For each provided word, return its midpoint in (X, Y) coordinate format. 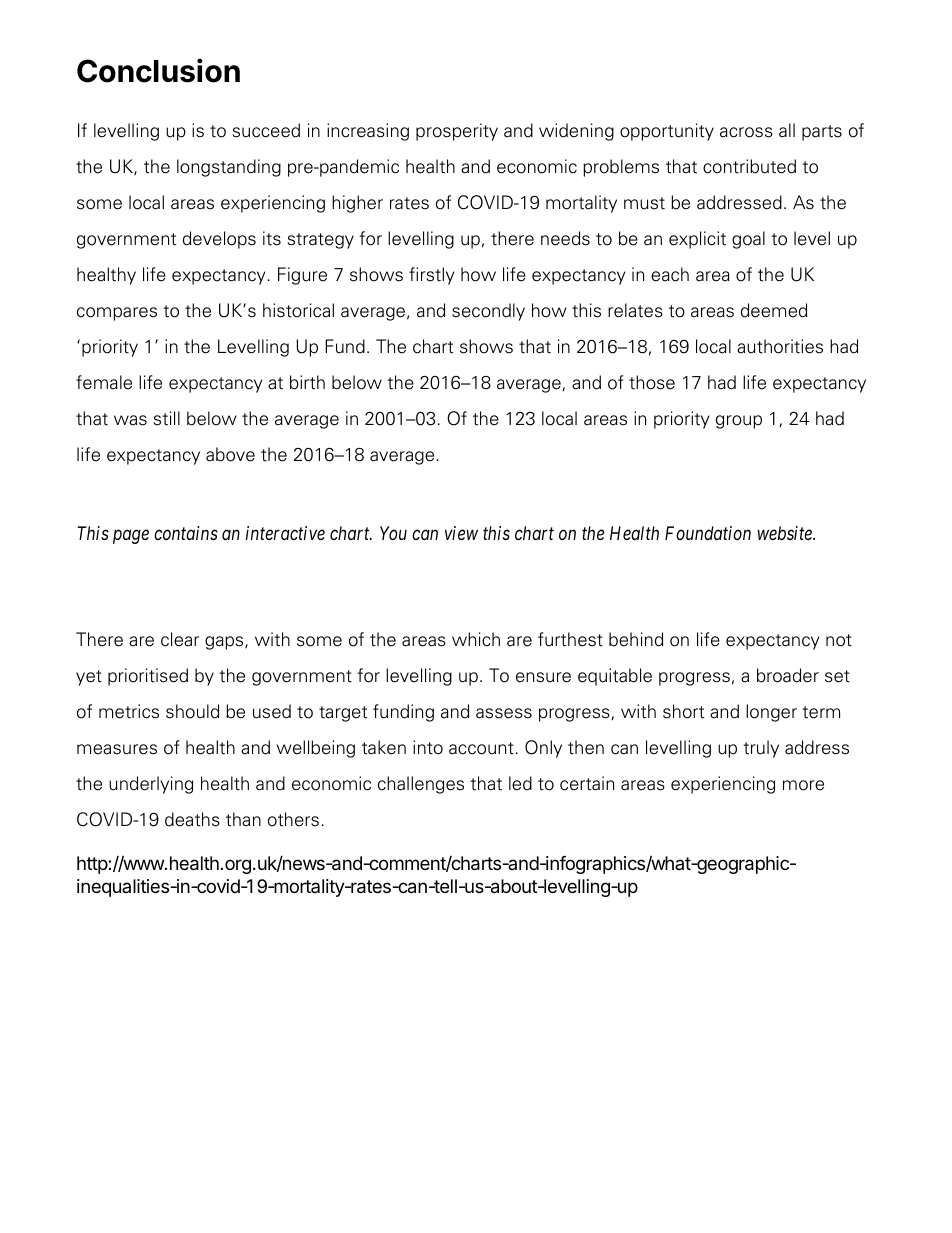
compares (117, 314)
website (786, 533)
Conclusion (158, 70)
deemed (774, 310)
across (746, 132)
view (461, 533)
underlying (151, 785)
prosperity (457, 132)
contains (186, 533)
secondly (488, 312)
